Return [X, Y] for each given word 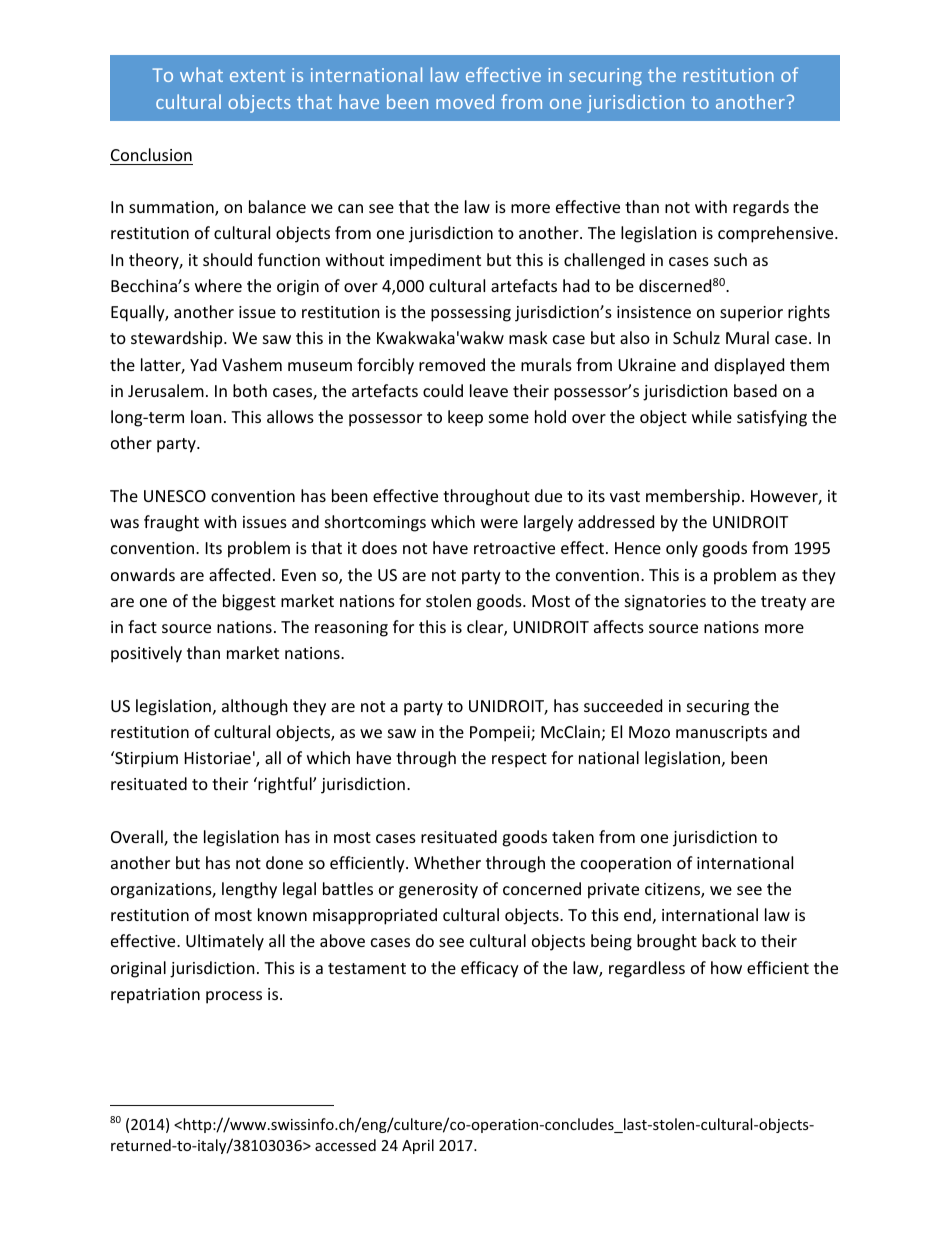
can [350, 208]
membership [693, 497]
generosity [438, 891]
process [234, 997]
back [719, 940]
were [499, 523]
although [255, 707]
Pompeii [501, 734]
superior [751, 314]
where [218, 285]
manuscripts [721, 734]
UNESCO [175, 496]
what [201, 74]
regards [761, 208]
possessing [471, 314]
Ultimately [225, 942]
